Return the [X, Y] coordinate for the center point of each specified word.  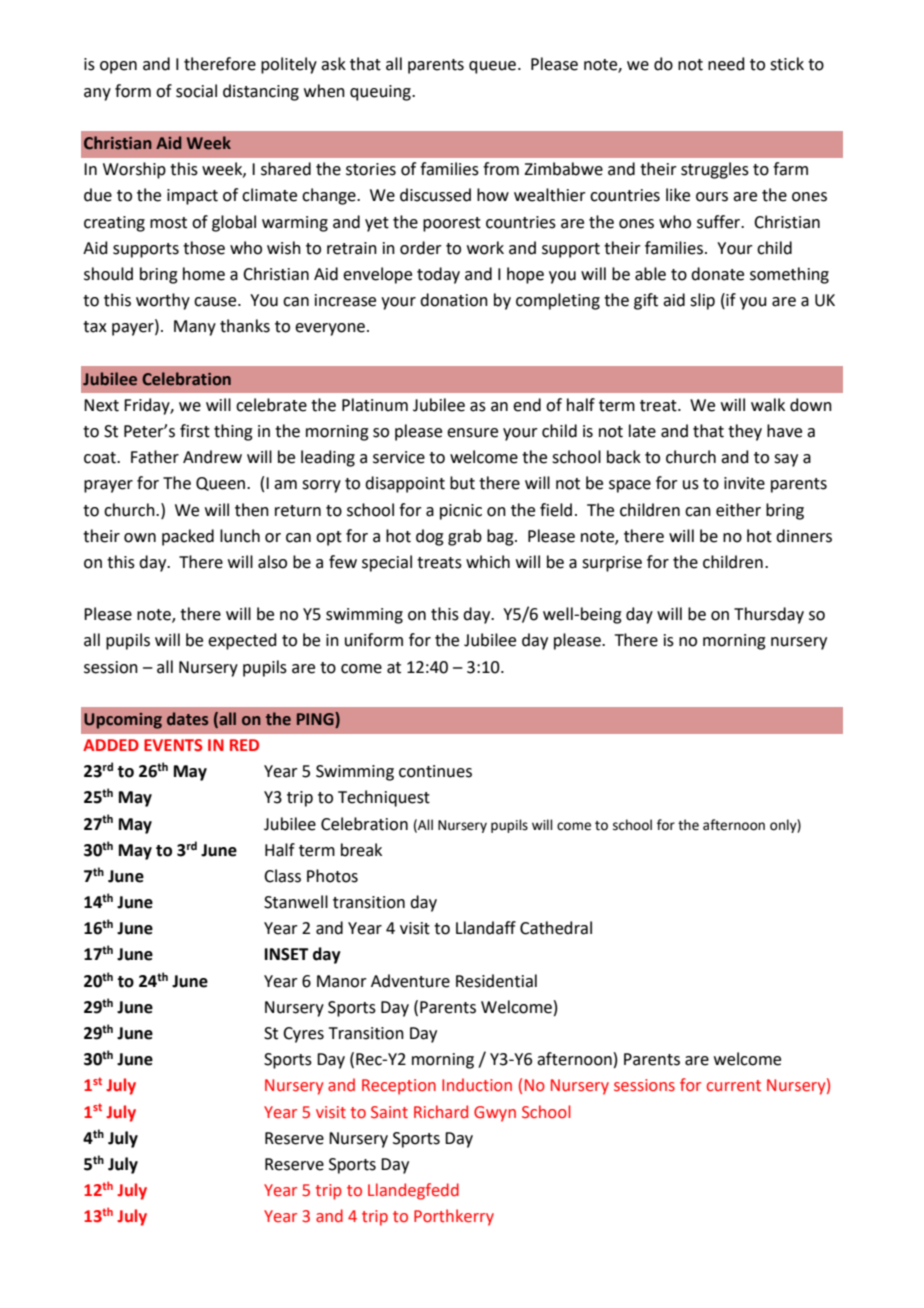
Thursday [769, 615]
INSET [287, 954]
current [734, 1086]
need [726, 64]
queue [492, 67]
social [196, 91]
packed [188, 537]
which [488, 562]
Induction [477, 1085]
